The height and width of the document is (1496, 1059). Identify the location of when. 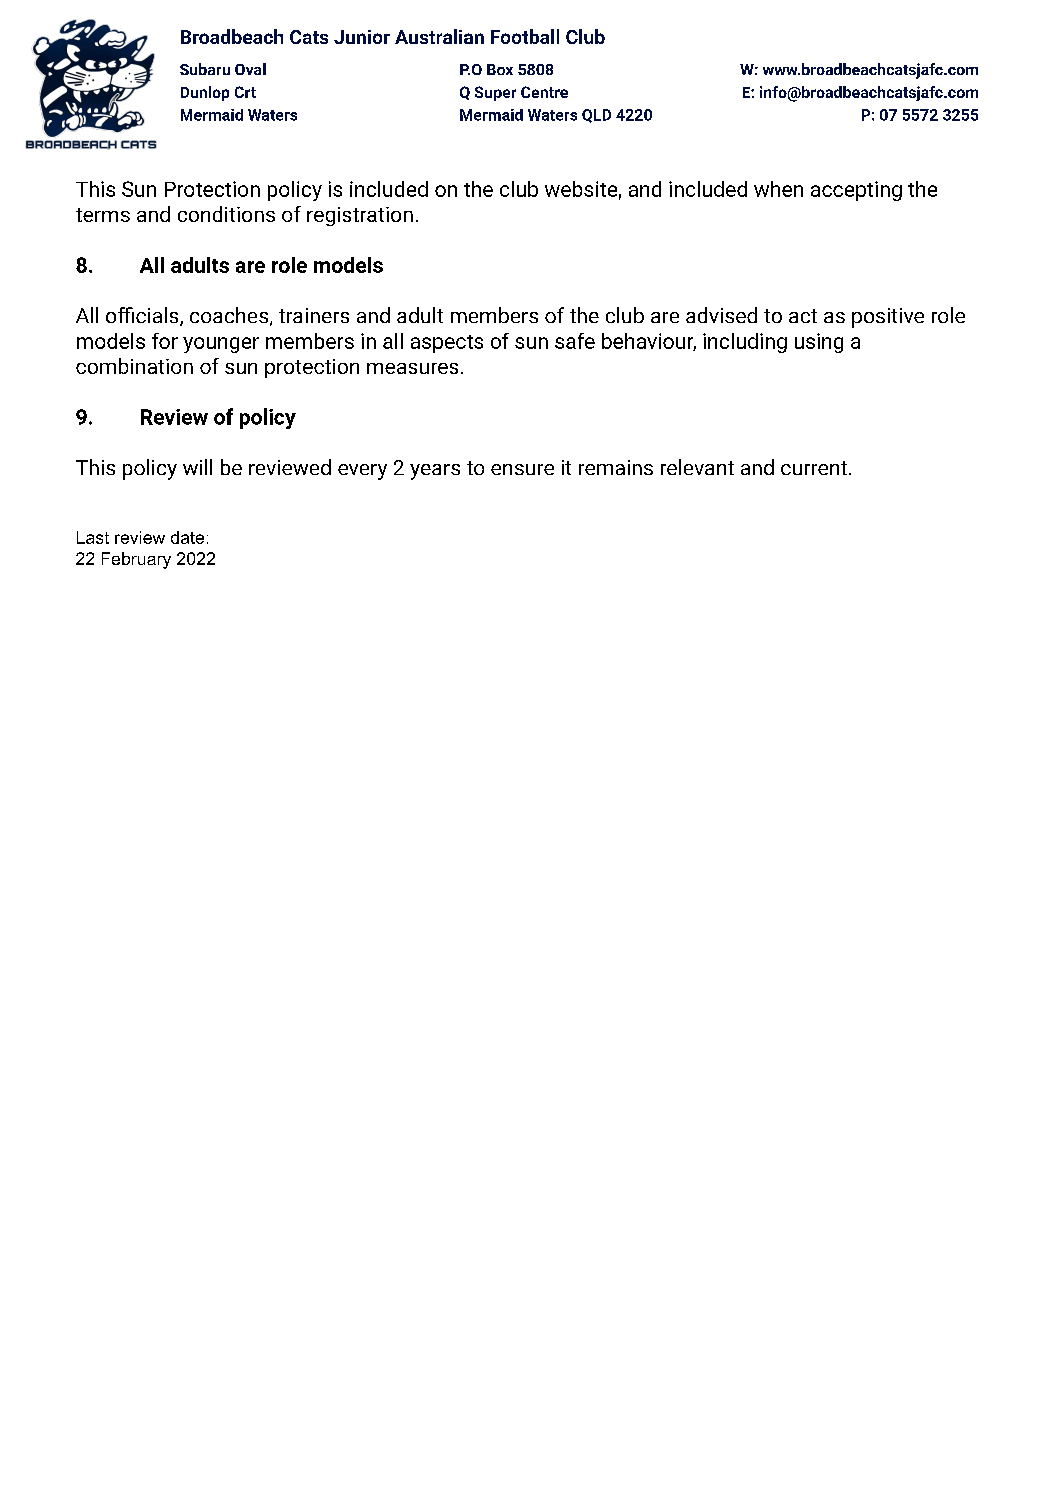
(778, 189).
